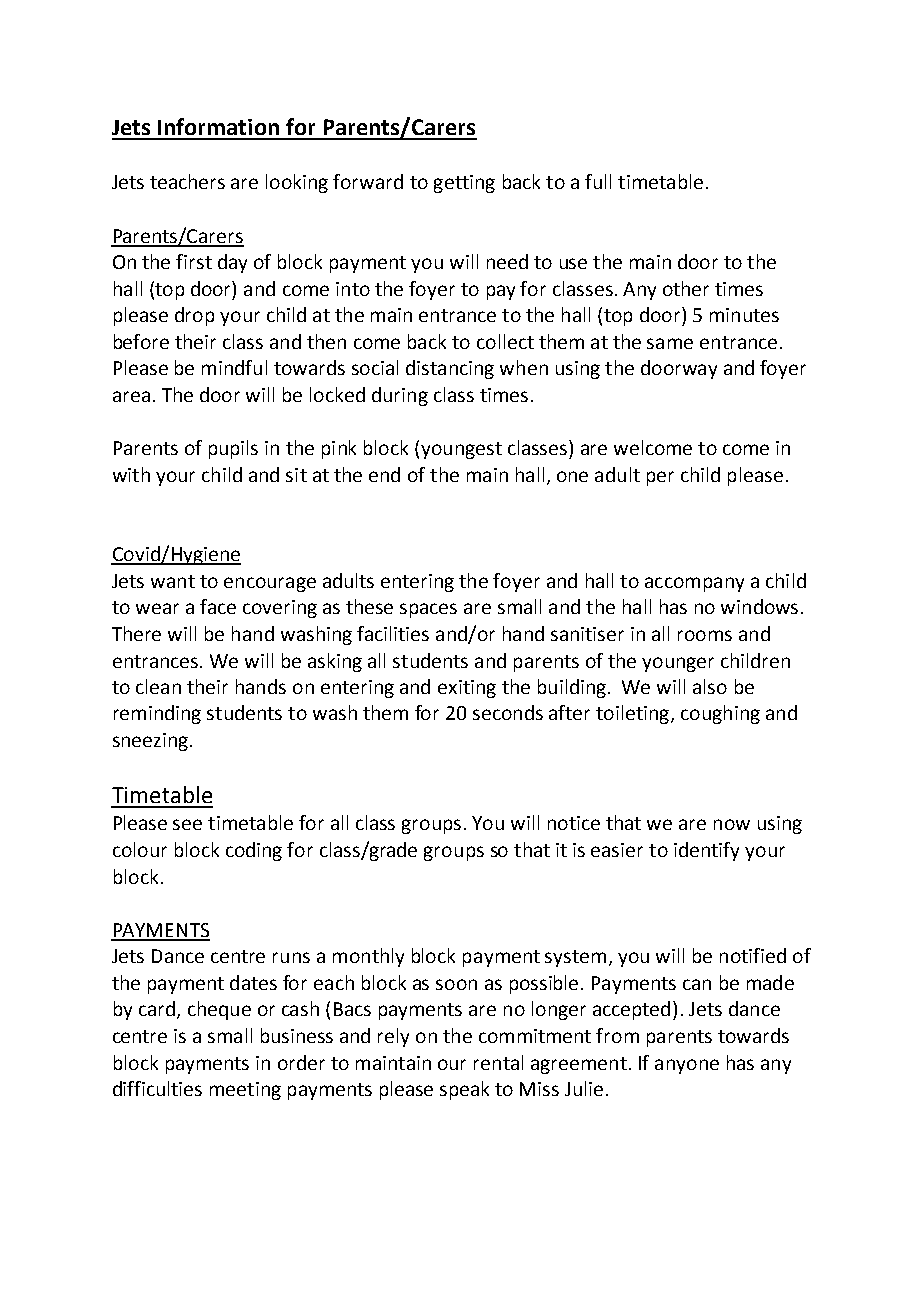 Image resolution: width=924 pixels, height=1308 pixels. Describe the element at coordinates (194, 261) in the image. I see `first` at that location.
